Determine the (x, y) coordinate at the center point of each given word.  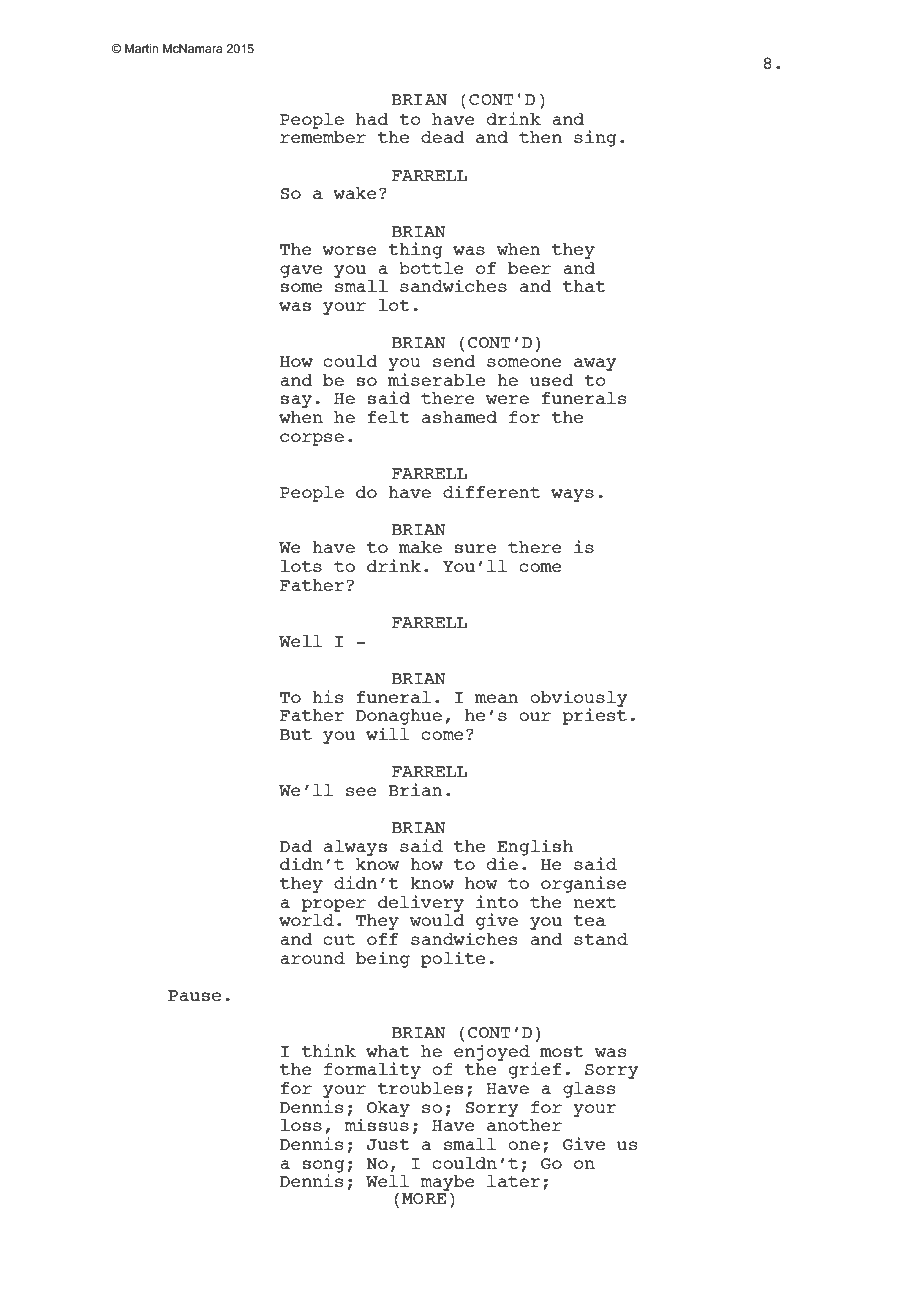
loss (301, 1125)
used (551, 380)
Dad (296, 846)
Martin (141, 48)
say (296, 401)
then (540, 137)
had (372, 119)
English (535, 848)
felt (389, 417)
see (361, 791)
